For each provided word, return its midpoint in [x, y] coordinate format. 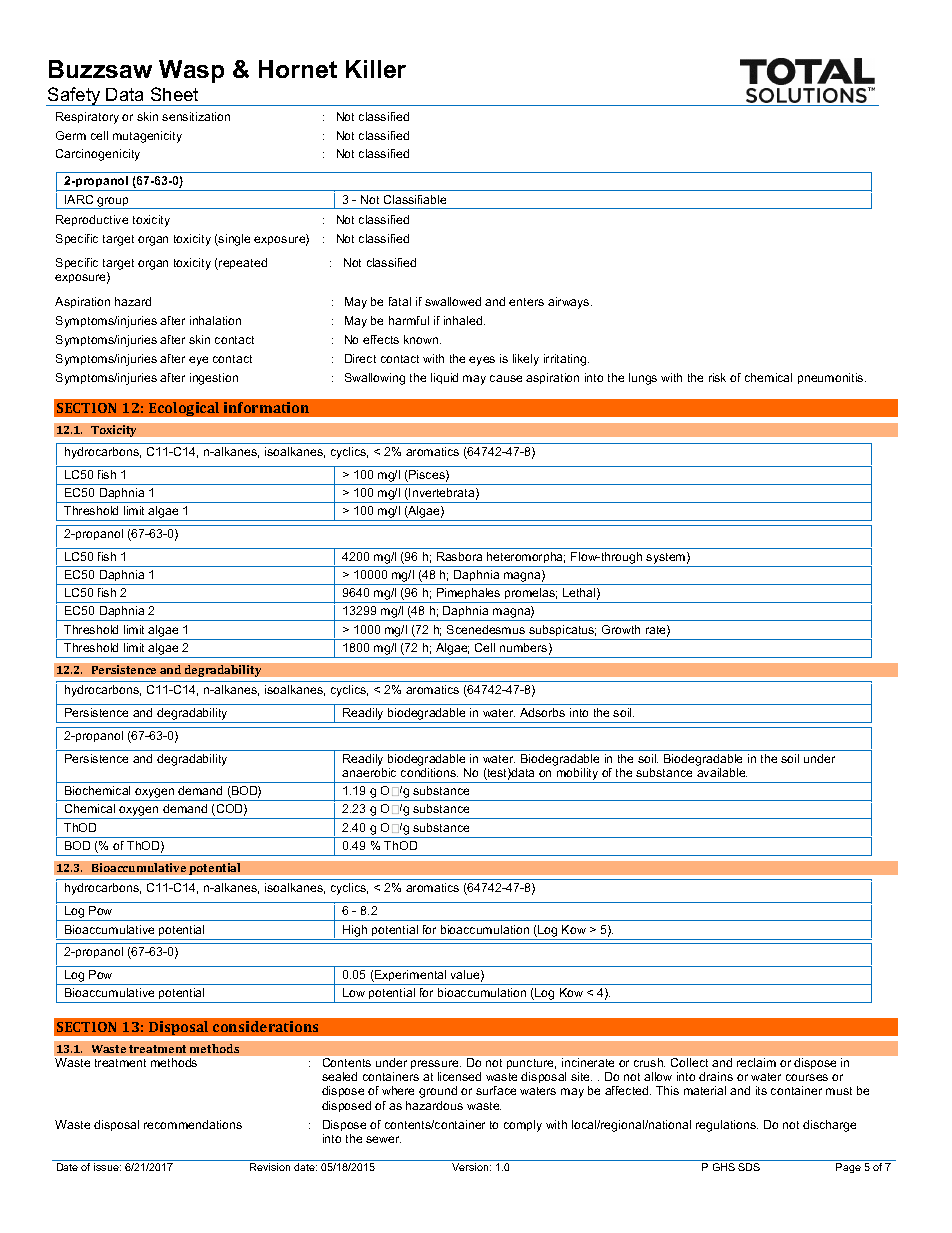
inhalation [215, 320]
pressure [436, 1064]
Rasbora [459, 556]
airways [570, 303]
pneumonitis [832, 378]
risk [717, 377]
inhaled [464, 320]
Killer [376, 69]
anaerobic [369, 772]
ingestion [214, 379]
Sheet [174, 94]
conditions [429, 772]
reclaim [756, 1062]
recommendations [193, 1124]
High [355, 931]
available [722, 772]
